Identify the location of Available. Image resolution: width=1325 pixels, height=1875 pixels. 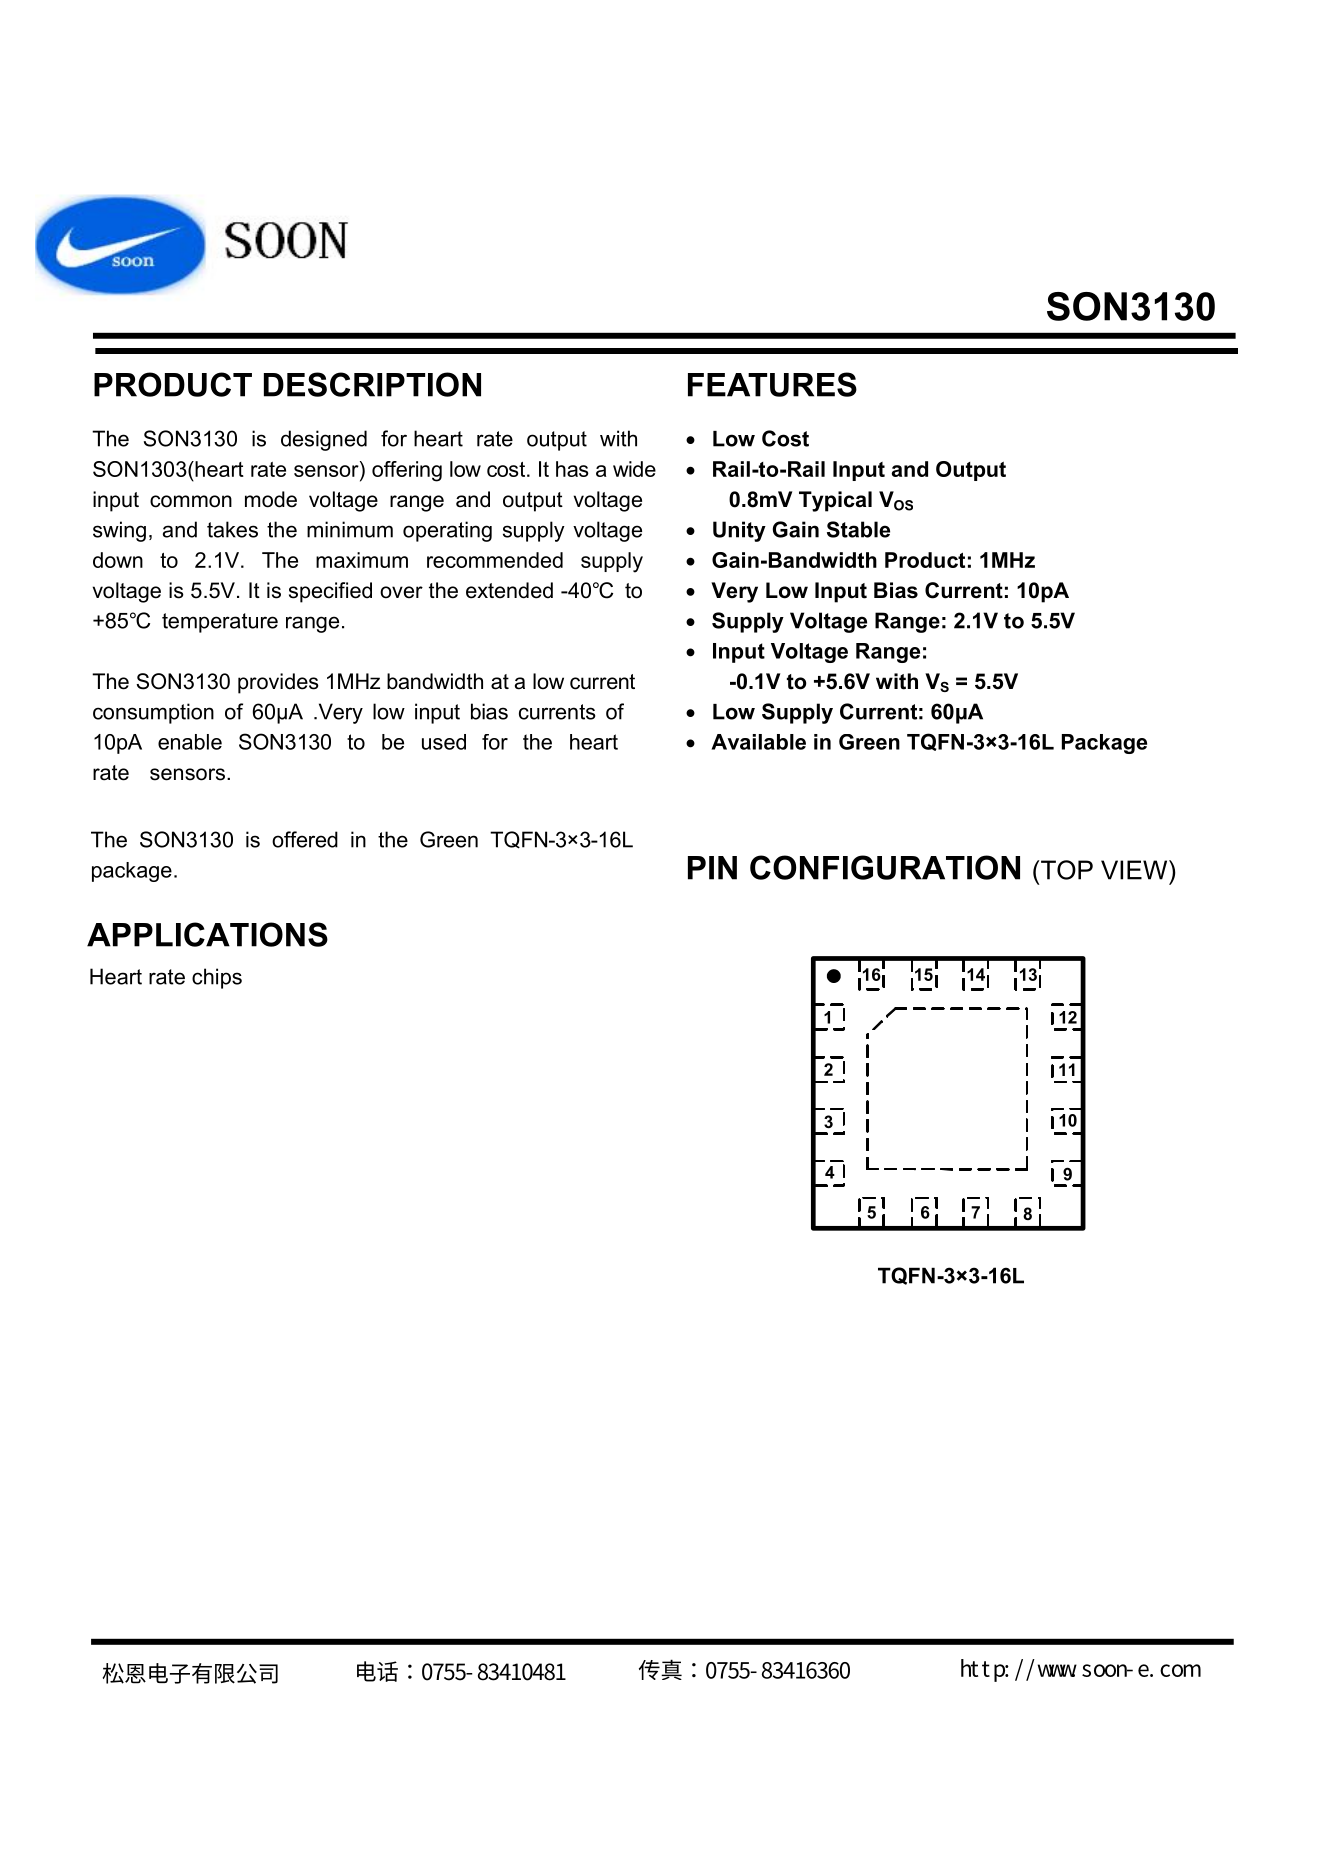
(758, 742).
